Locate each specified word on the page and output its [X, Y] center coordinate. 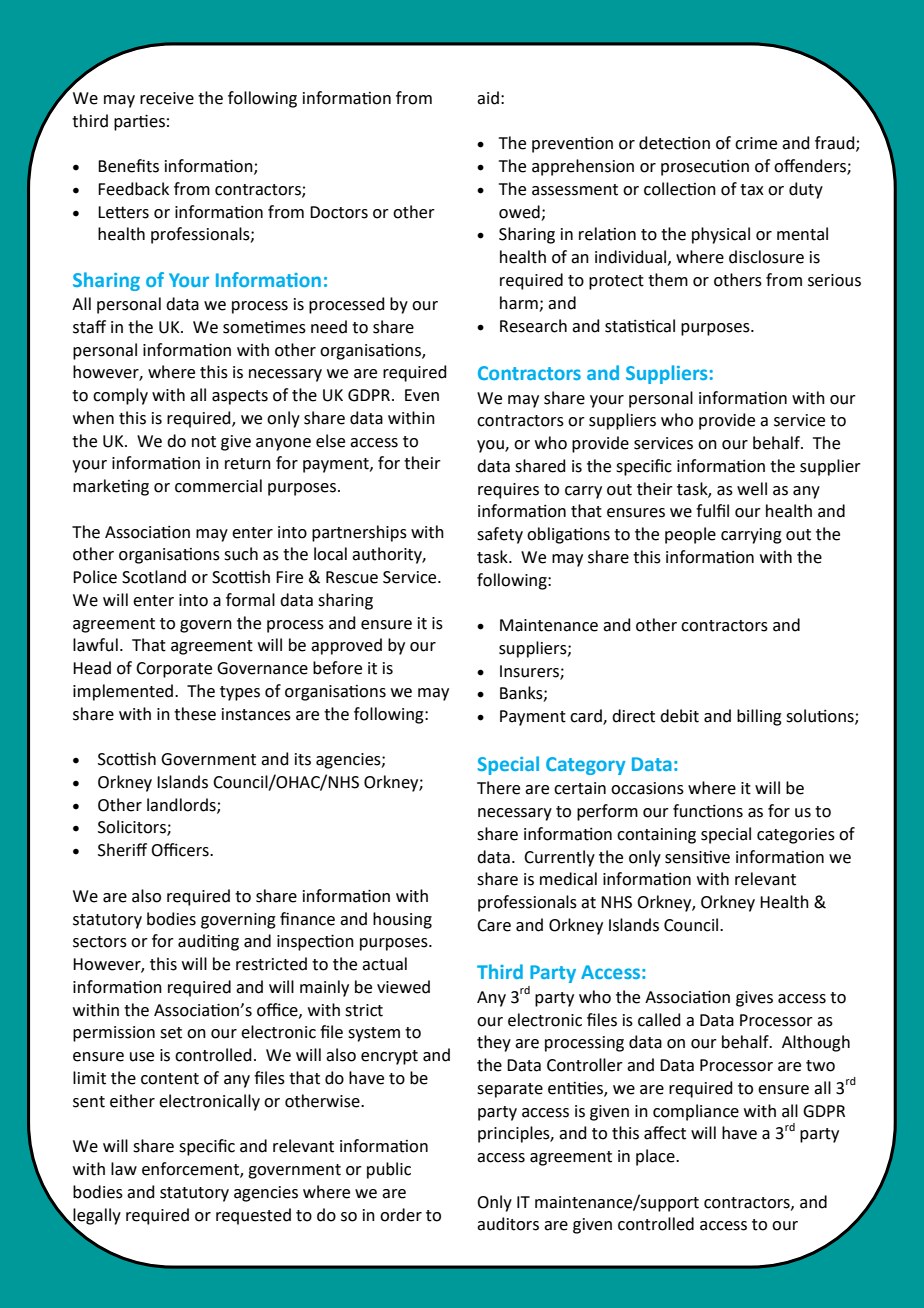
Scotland [154, 577]
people [690, 535]
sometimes [264, 327]
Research [533, 326]
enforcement [191, 1170]
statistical [640, 326]
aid [488, 98]
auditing [208, 942]
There [498, 788]
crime [756, 143]
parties [139, 122]
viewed [403, 987]
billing [759, 717]
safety [500, 535]
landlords [182, 805]
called [659, 1020]
